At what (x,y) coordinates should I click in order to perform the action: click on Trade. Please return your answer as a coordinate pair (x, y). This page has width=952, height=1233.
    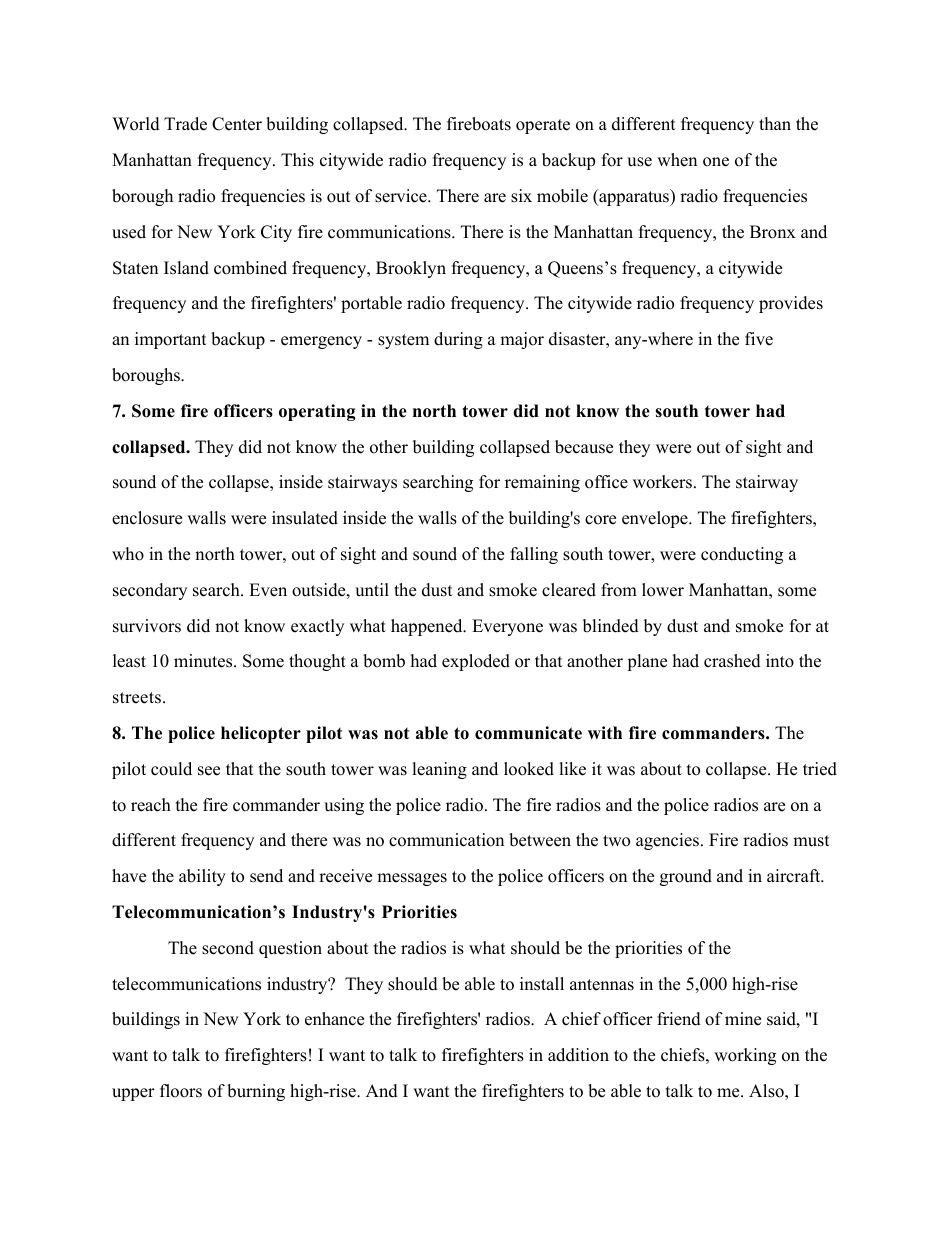
    Looking at the image, I should click on (185, 124).
